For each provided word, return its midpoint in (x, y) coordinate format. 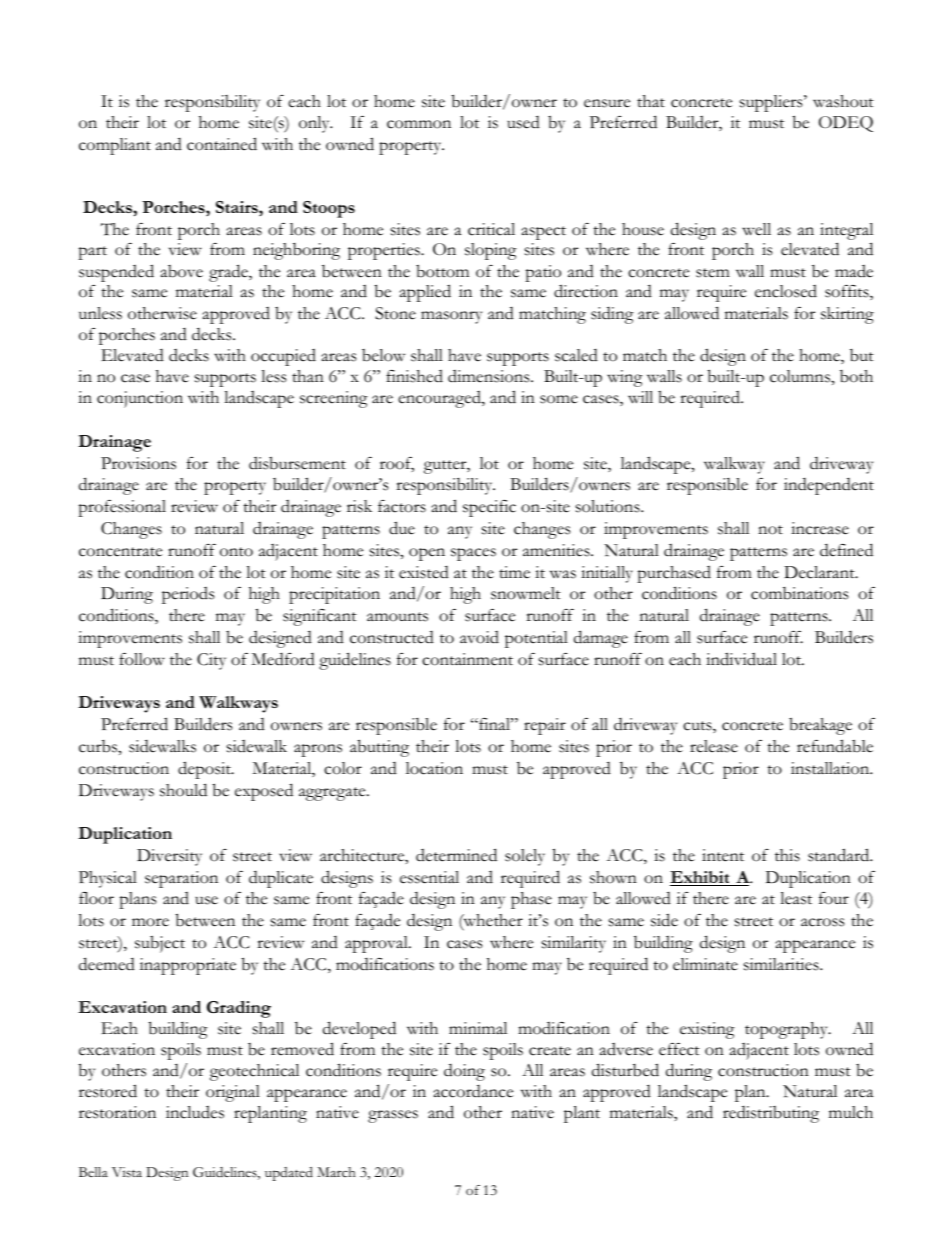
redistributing (771, 1114)
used (523, 122)
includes (195, 1112)
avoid (479, 637)
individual (741, 659)
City (211, 661)
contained (222, 144)
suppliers (772, 103)
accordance (473, 1091)
